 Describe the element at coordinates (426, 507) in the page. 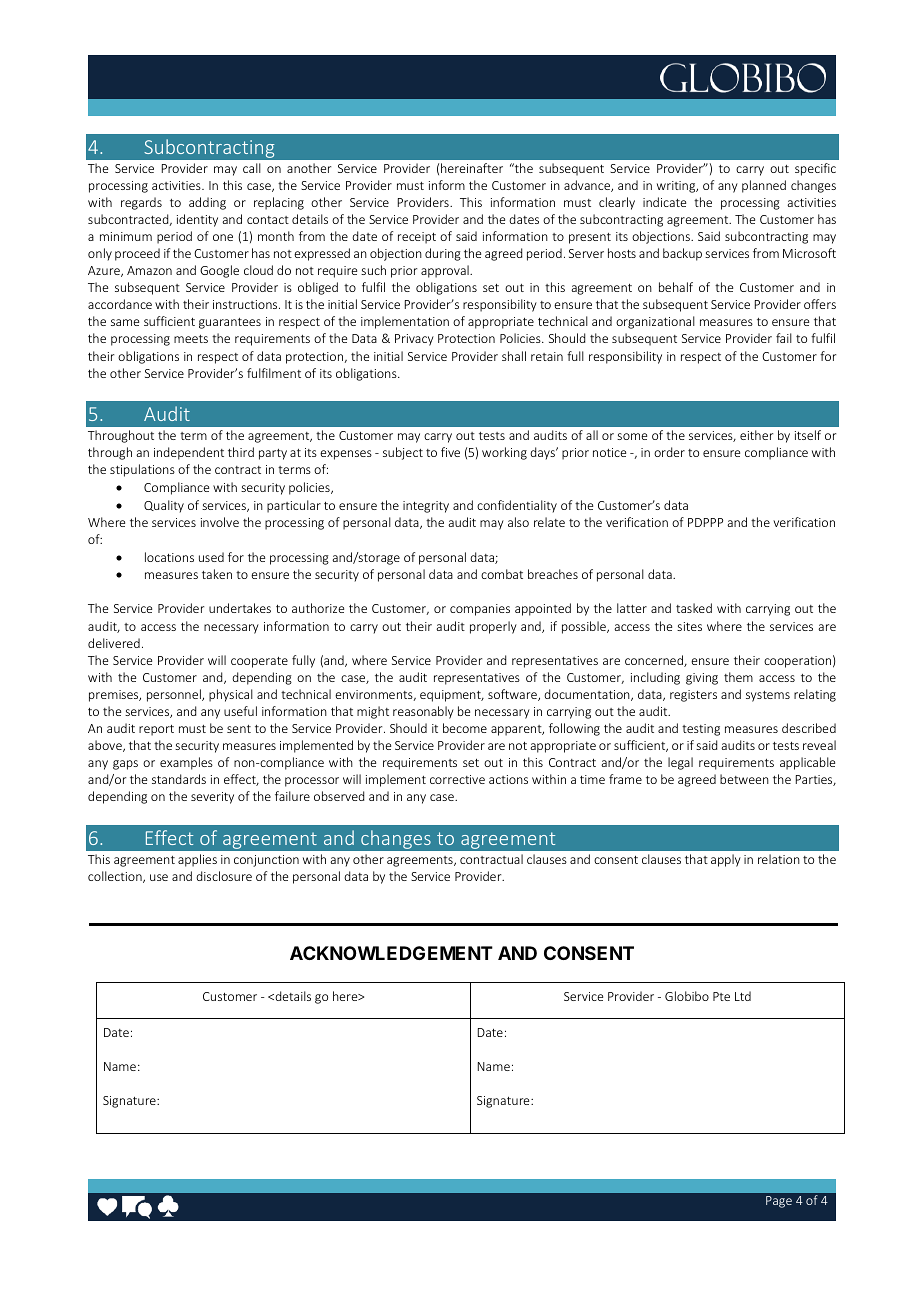

I see `integrity` at that location.
